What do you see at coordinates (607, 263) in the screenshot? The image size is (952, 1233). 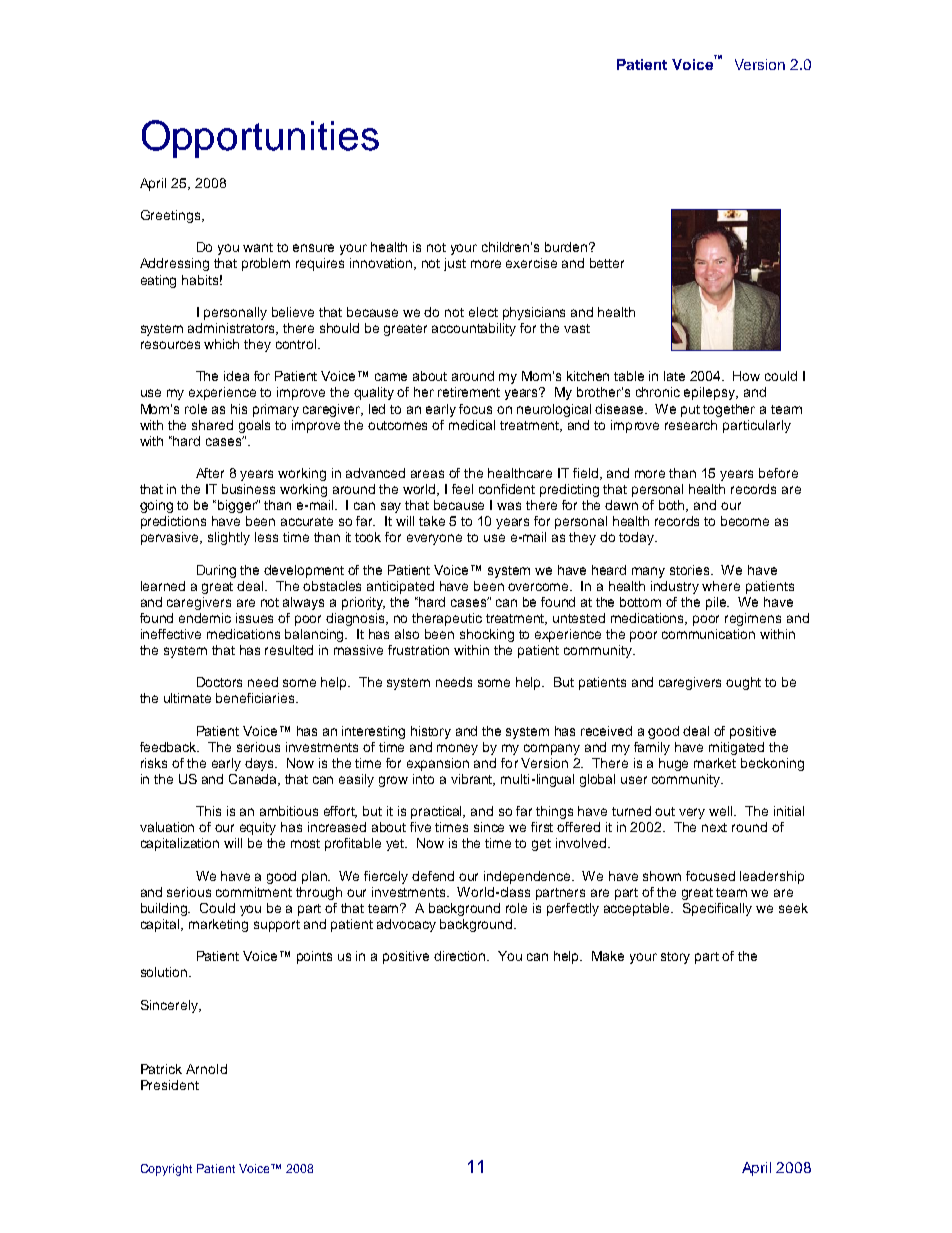 I see `better` at bounding box center [607, 263].
